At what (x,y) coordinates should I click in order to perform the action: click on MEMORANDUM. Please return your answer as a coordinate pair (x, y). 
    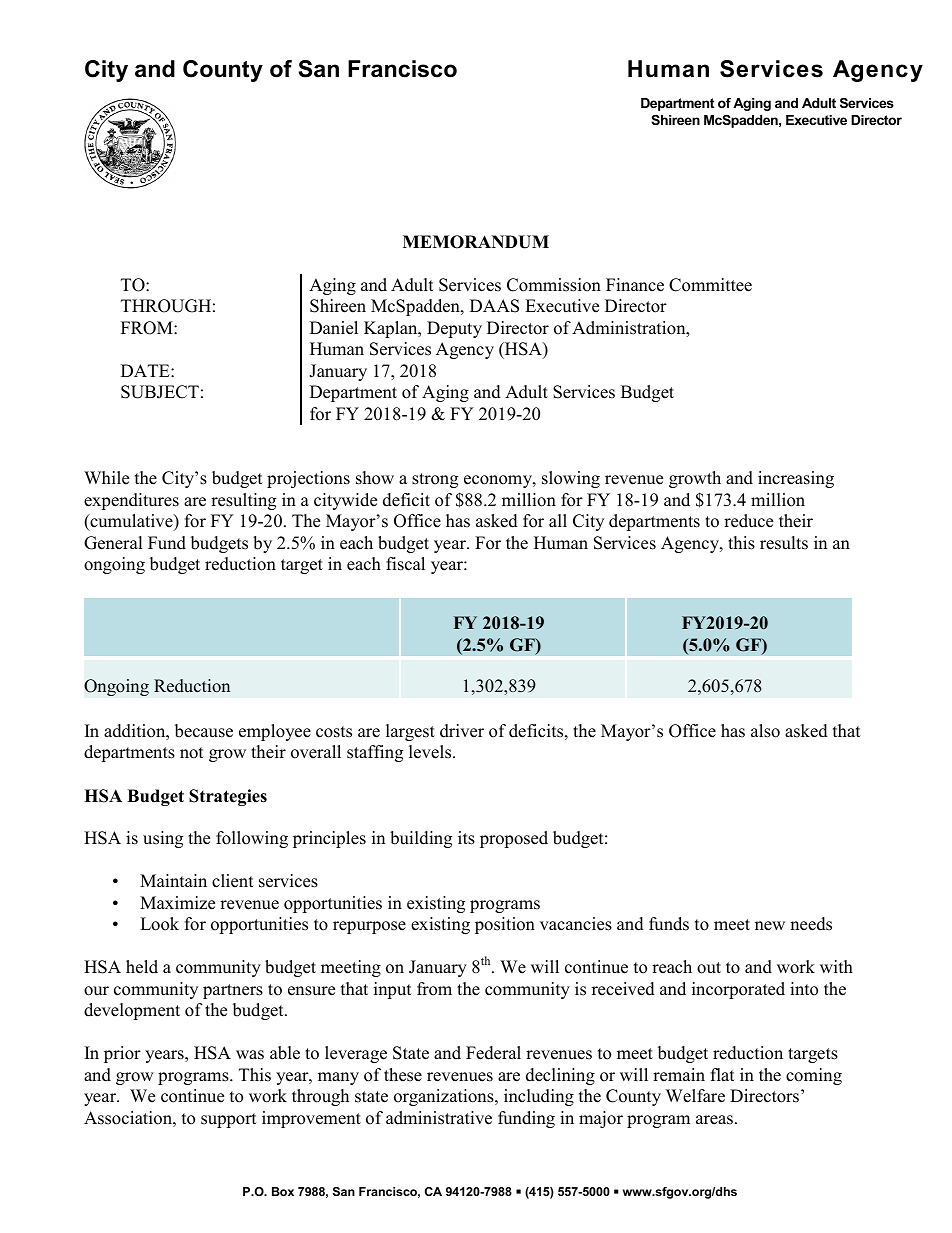
    Looking at the image, I should click on (476, 242).
